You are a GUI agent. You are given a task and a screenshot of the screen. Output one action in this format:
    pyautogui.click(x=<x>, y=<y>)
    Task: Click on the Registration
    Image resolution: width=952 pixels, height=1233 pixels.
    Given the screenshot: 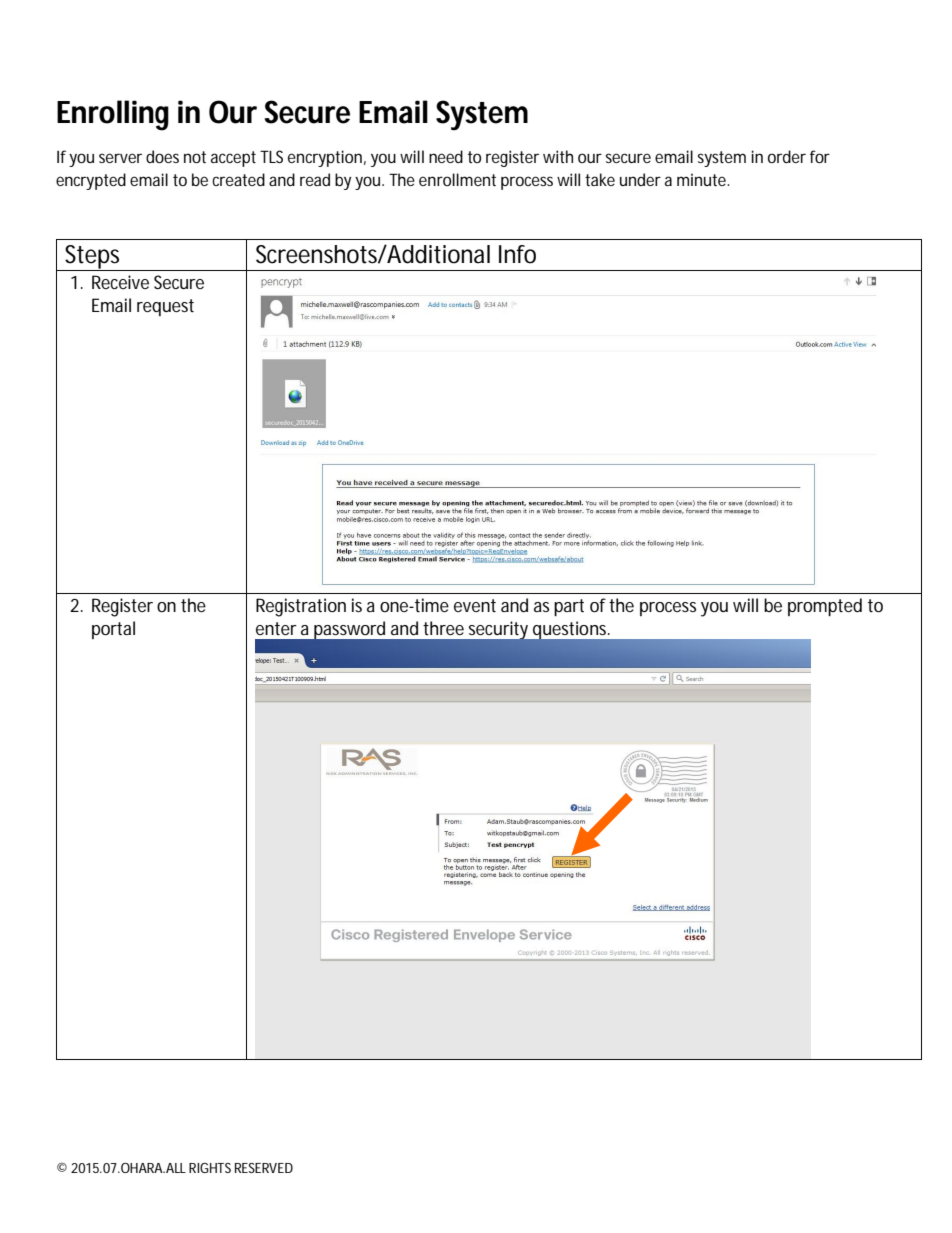 What is the action you would take?
    pyautogui.click(x=301, y=607)
